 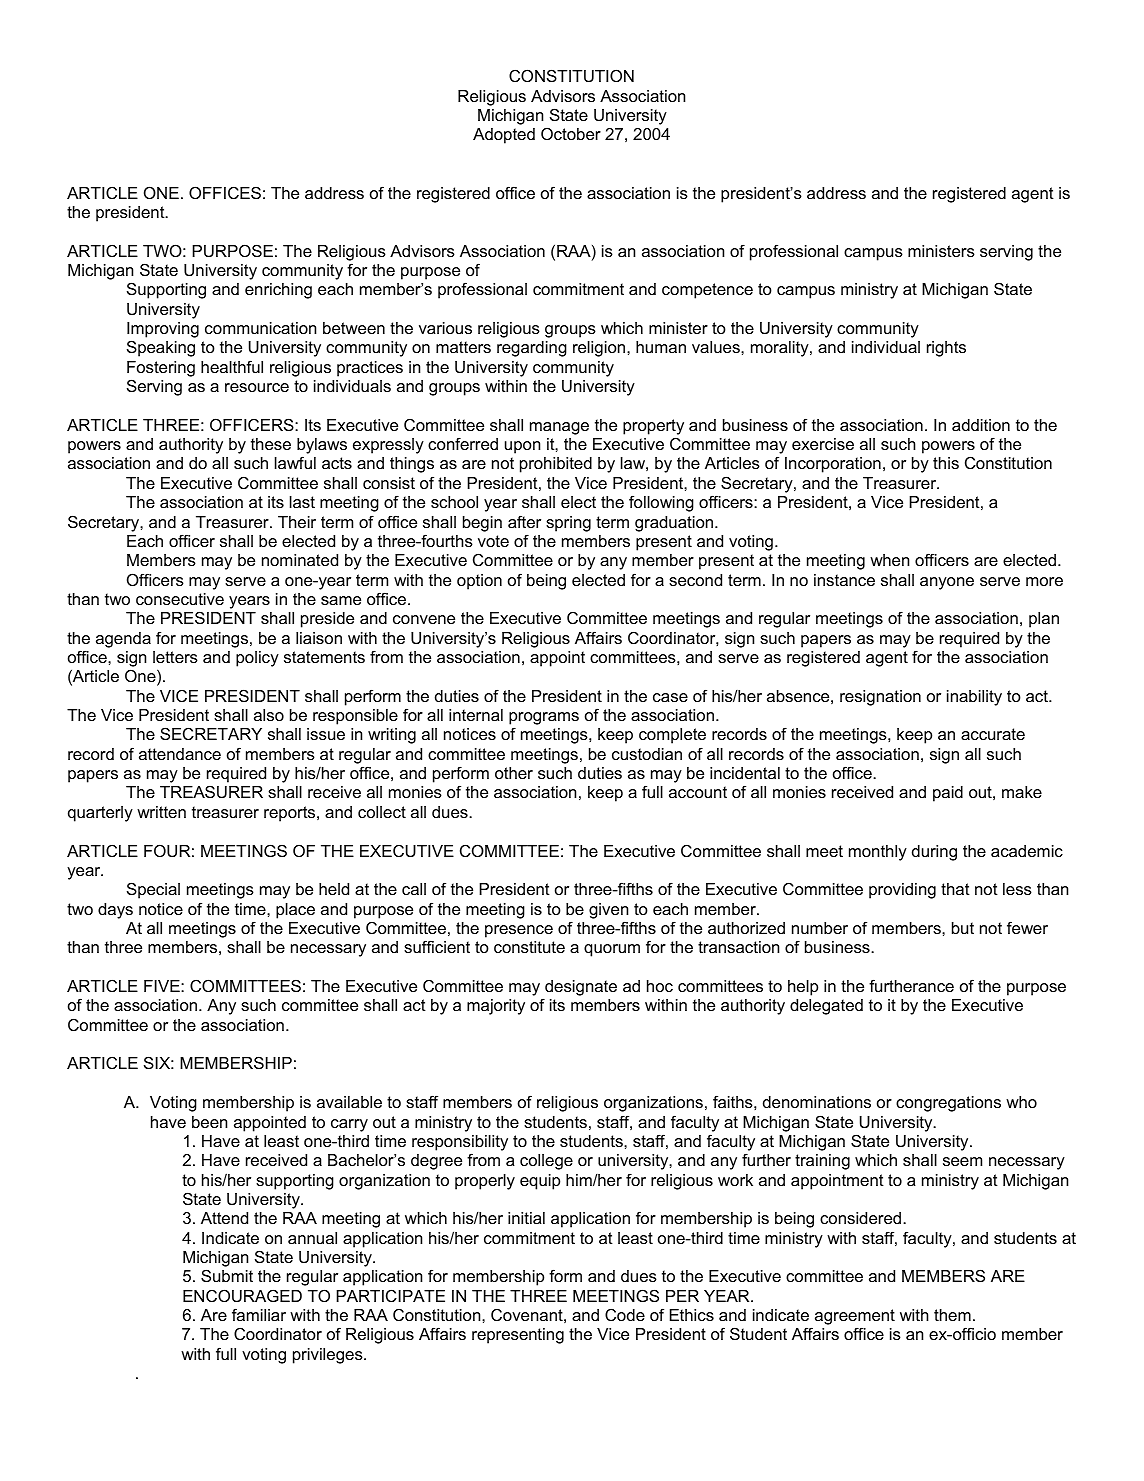 What do you see at coordinates (993, 734) in the document?
I see `accurate` at bounding box center [993, 734].
